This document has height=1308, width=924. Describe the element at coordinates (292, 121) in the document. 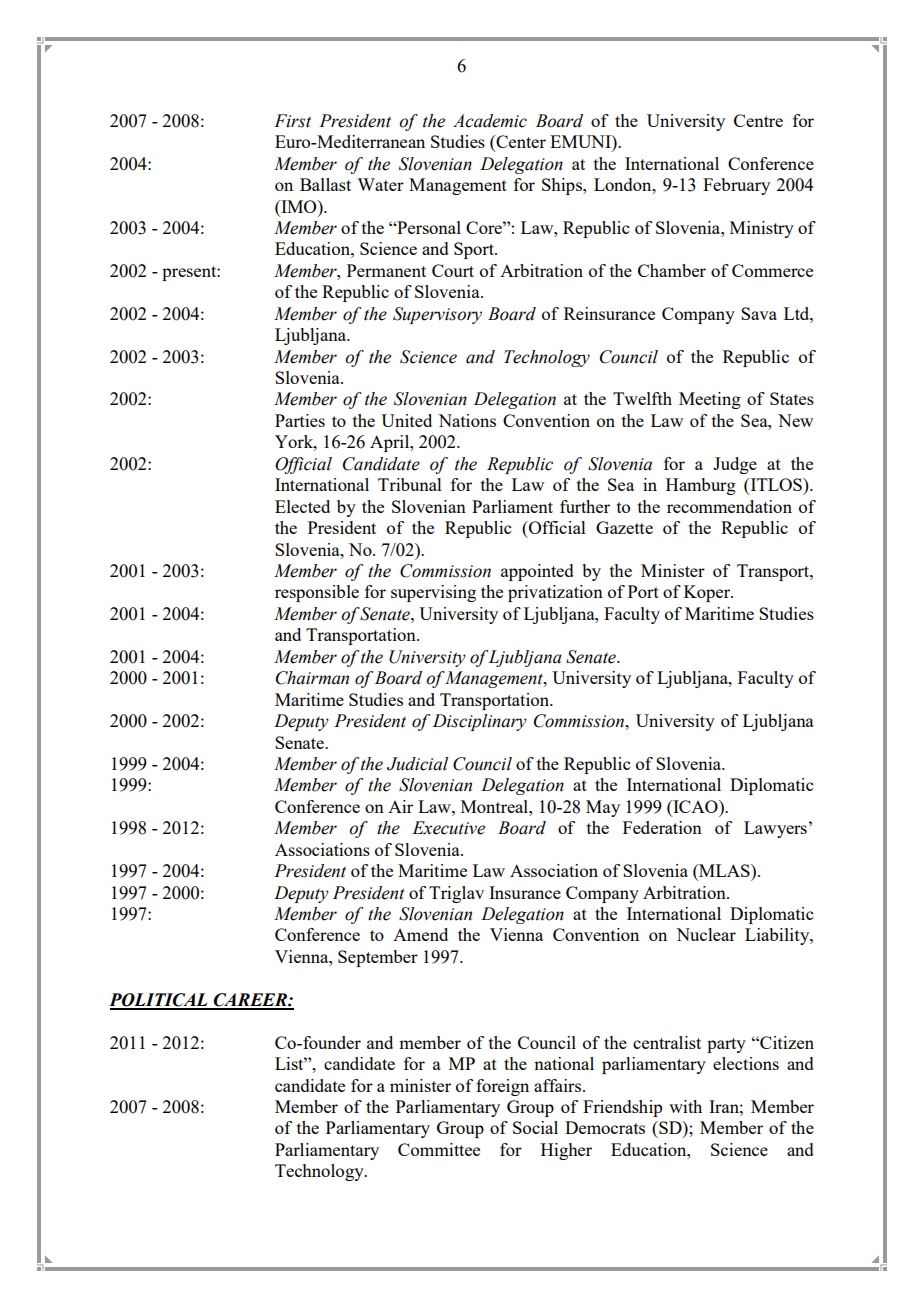

I see `First` at that location.
